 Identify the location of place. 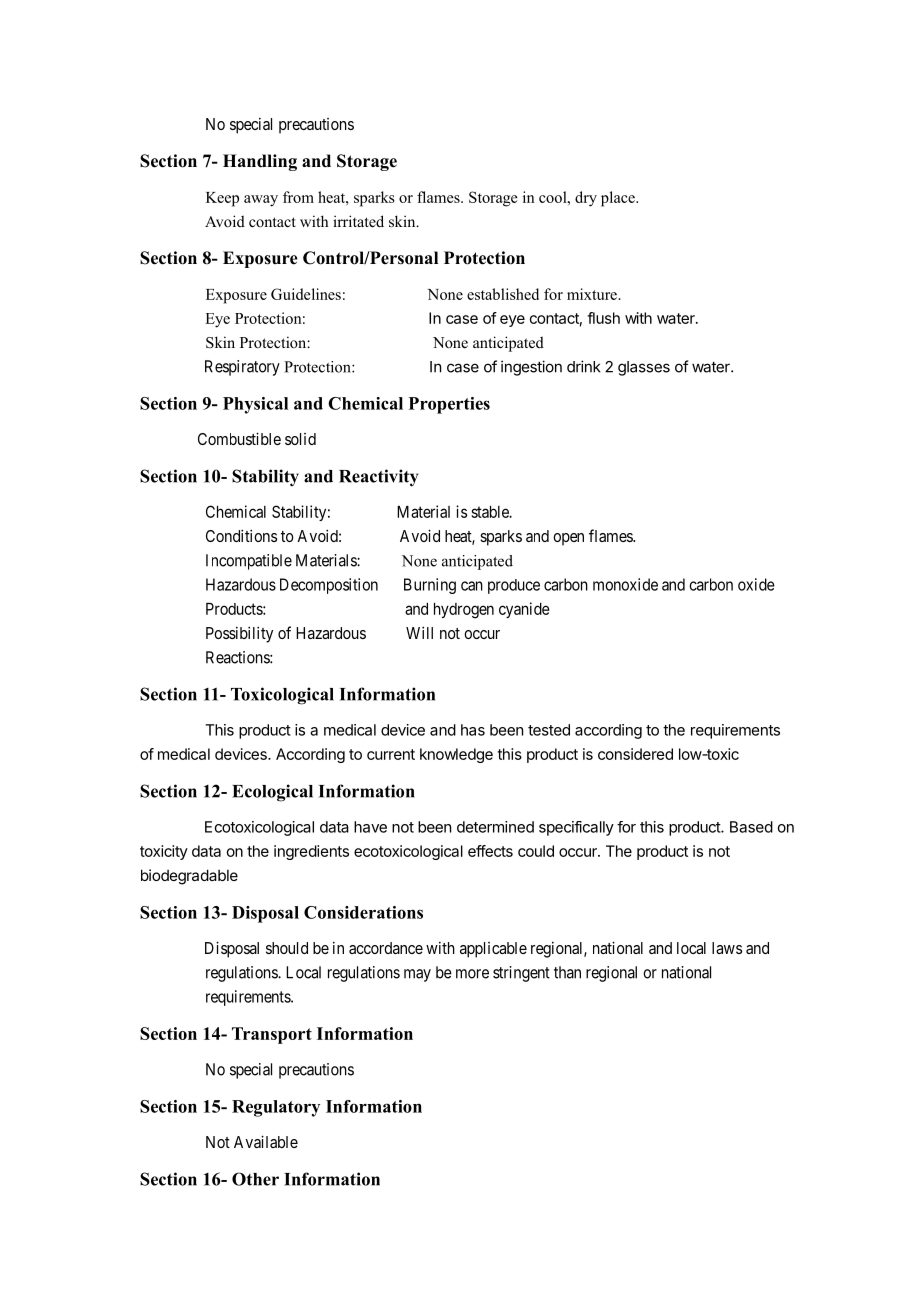
(619, 199).
